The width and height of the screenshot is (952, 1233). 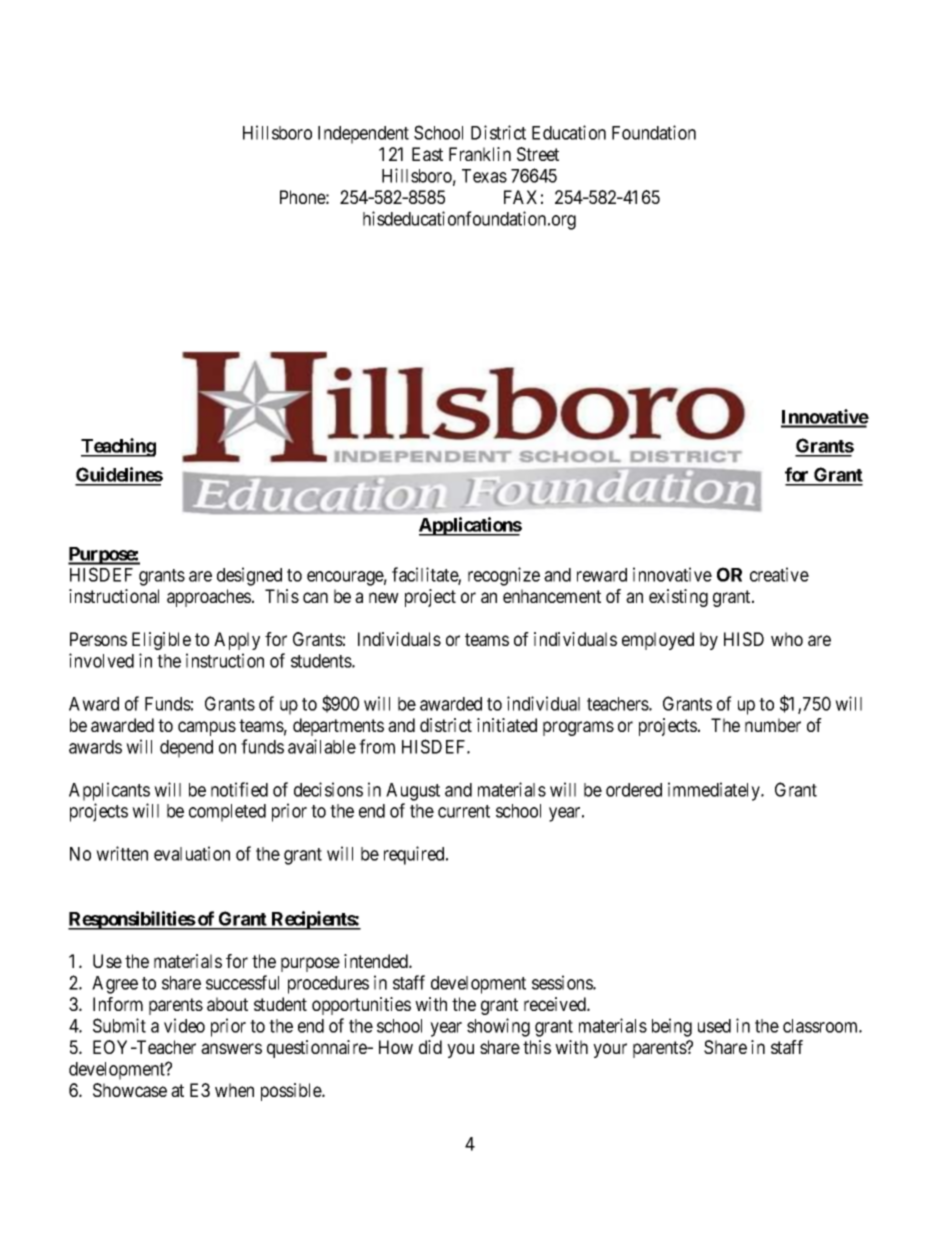 I want to click on East, so click(x=427, y=154).
